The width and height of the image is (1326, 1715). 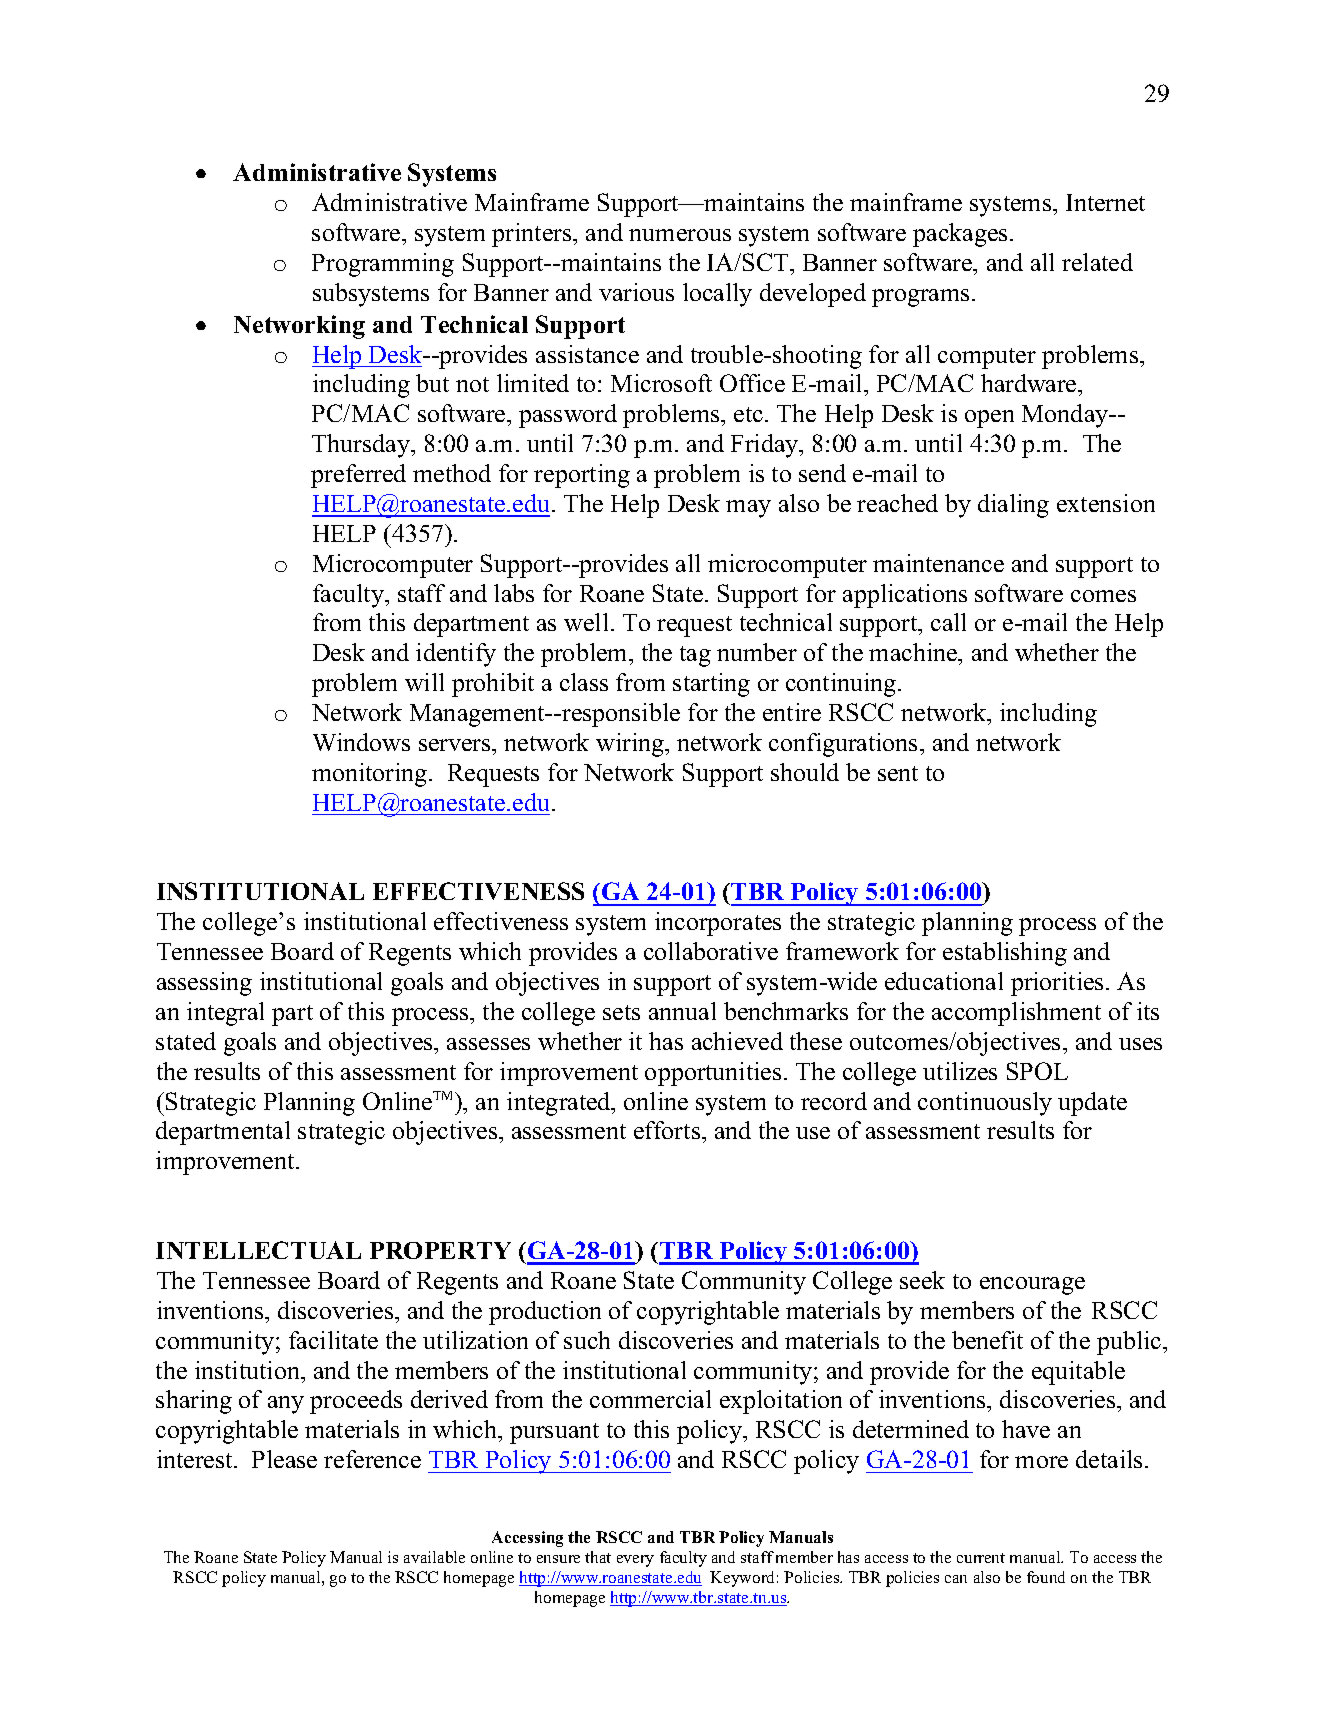 What do you see at coordinates (695, 656) in the image?
I see `tag` at bounding box center [695, 656].
